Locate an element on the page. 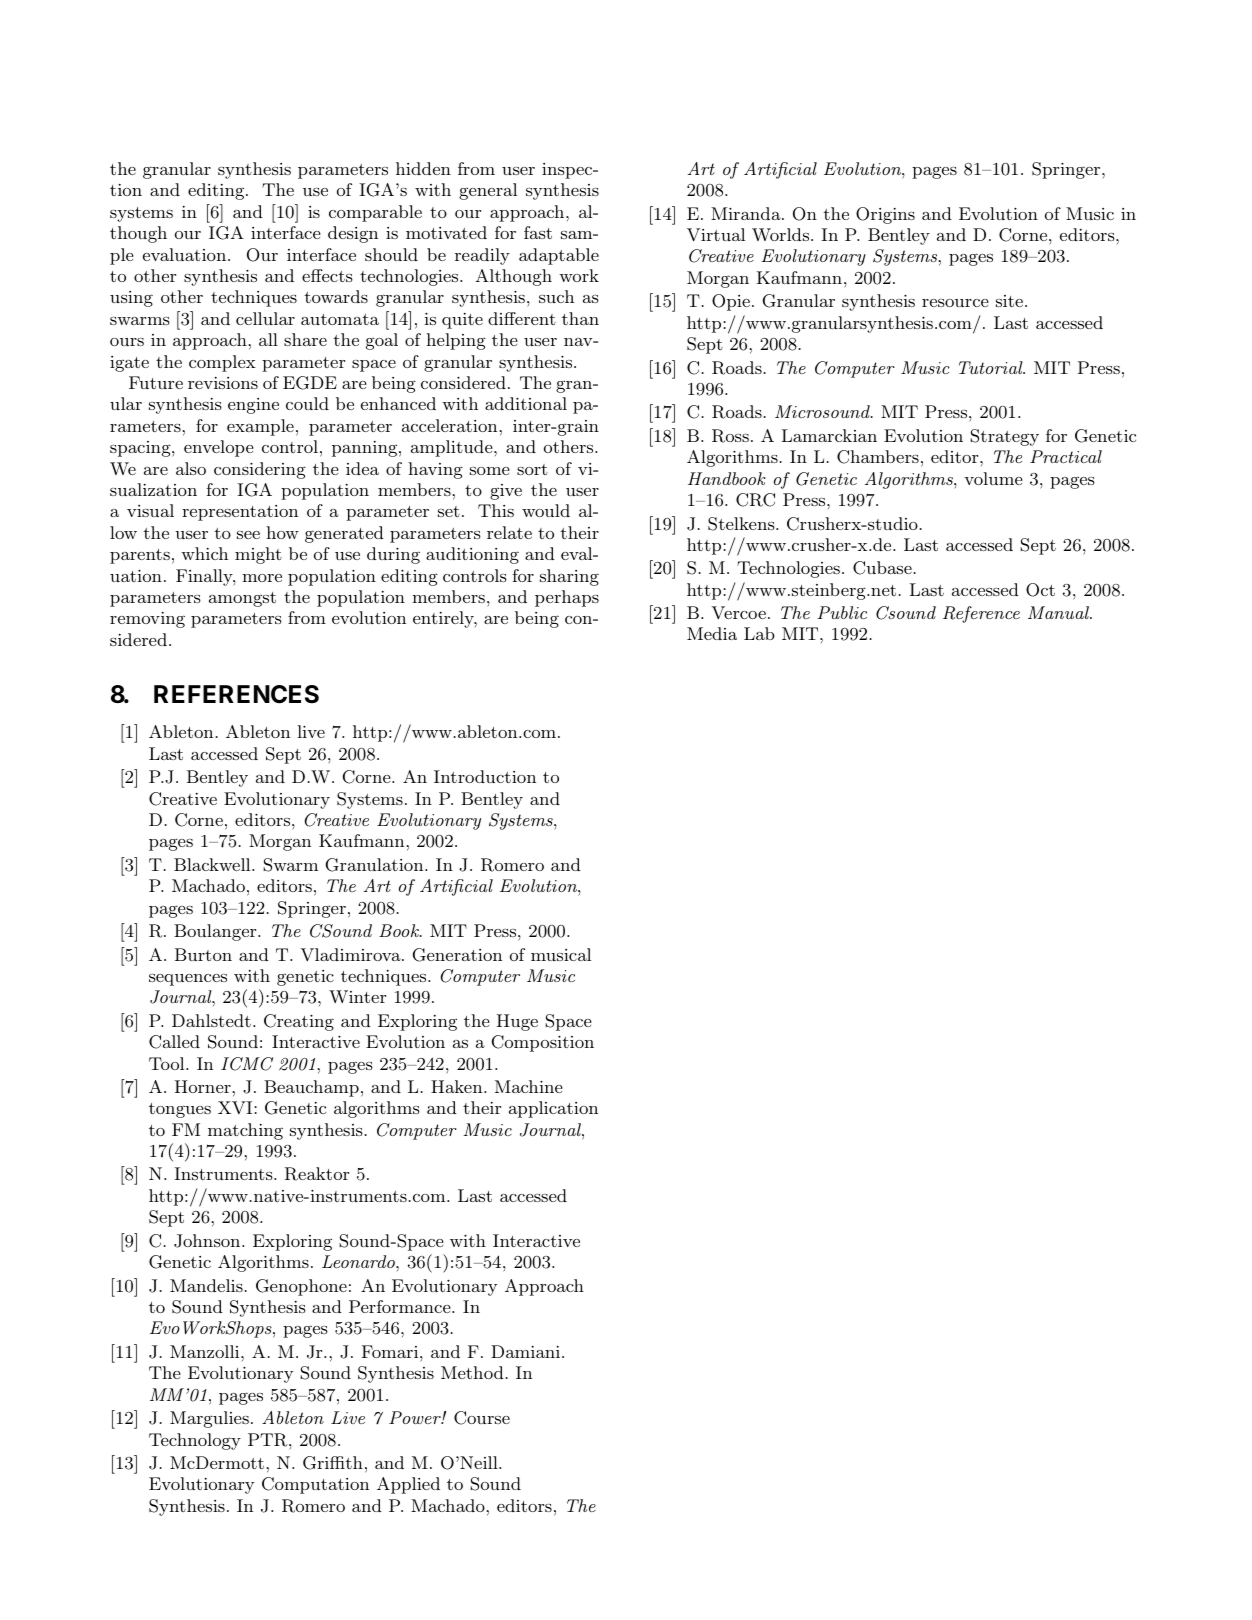  Huge is located at coordinates (517, 1022).
